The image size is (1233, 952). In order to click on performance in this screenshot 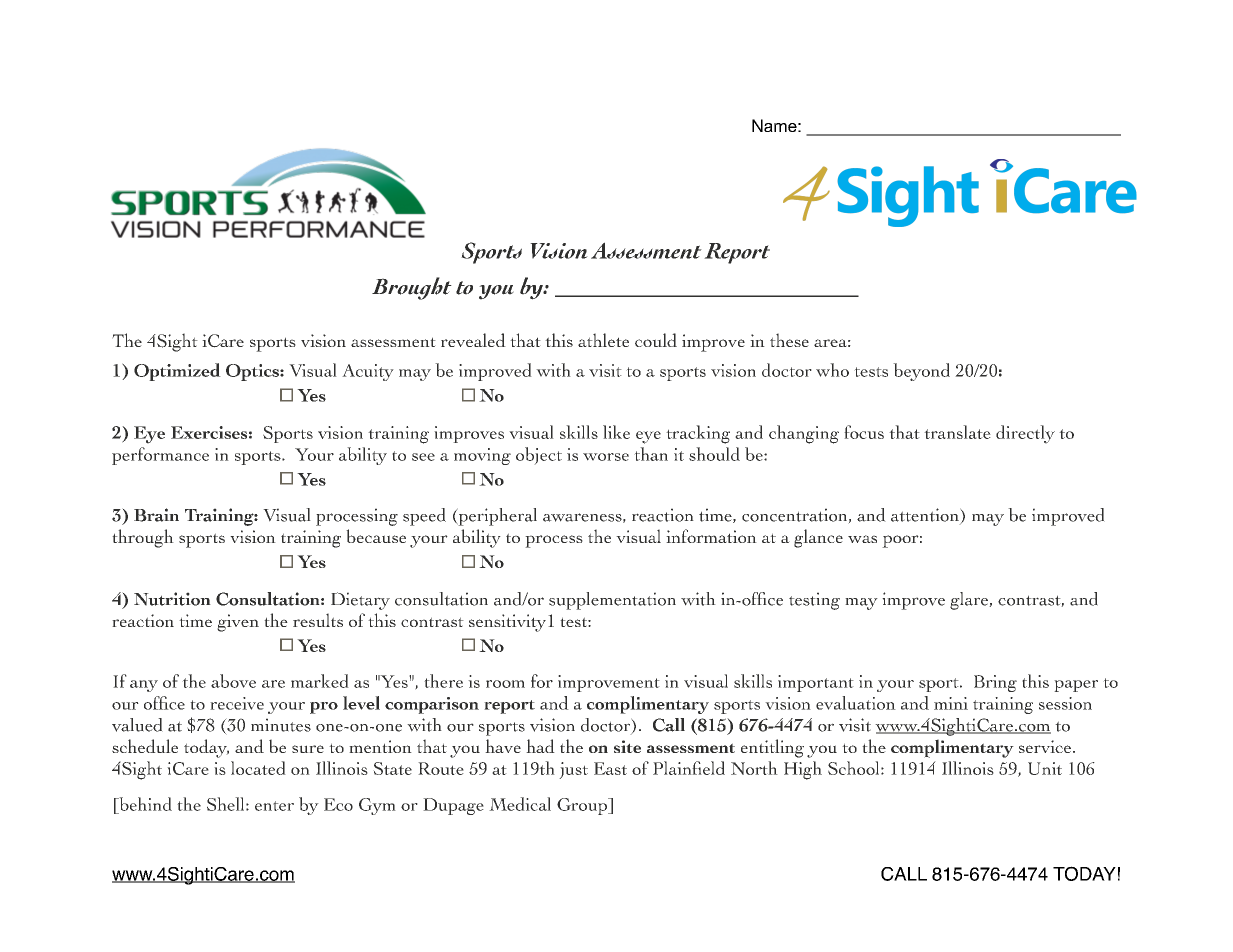, I will do `click(160, 456)`.
